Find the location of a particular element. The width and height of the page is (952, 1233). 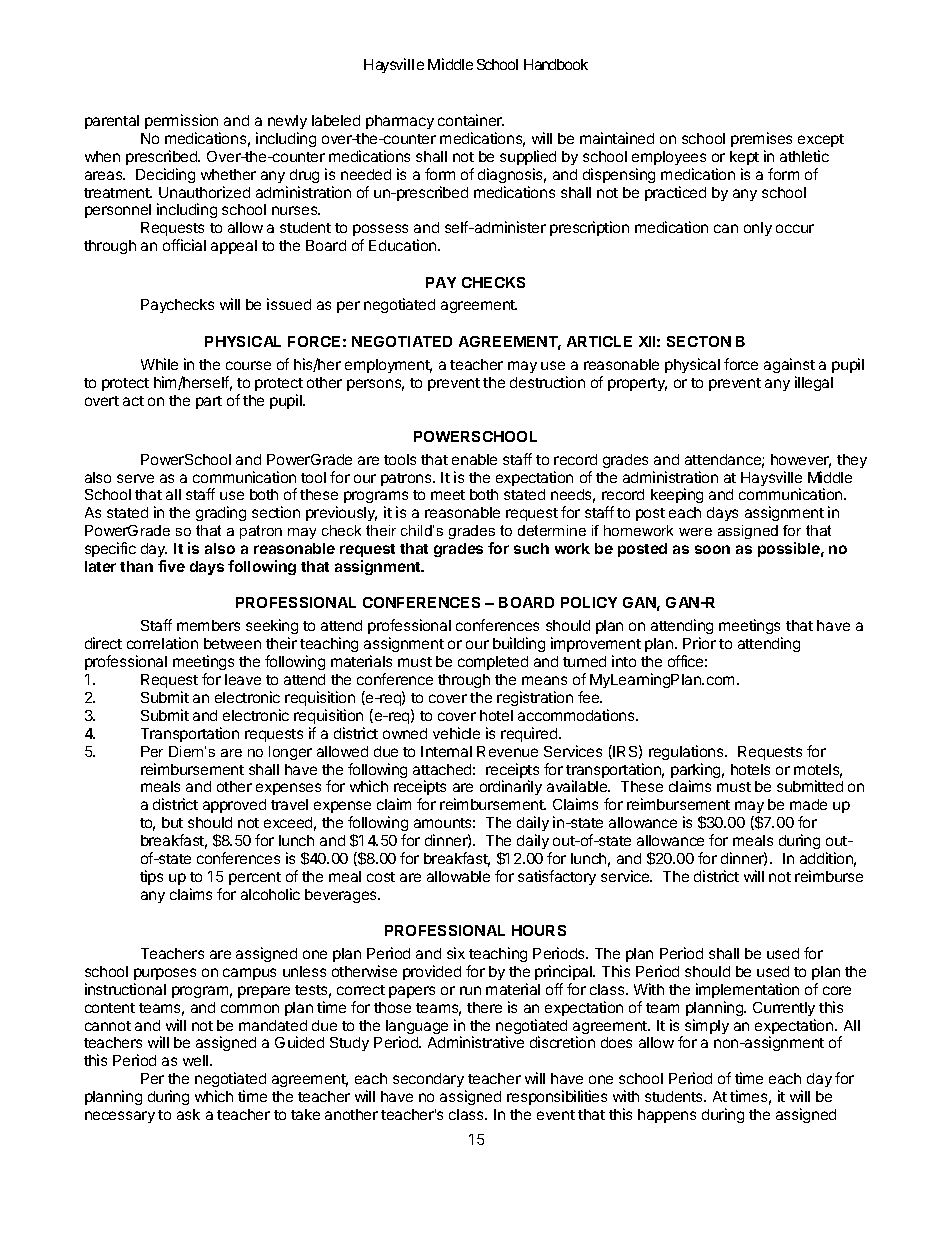

five is located at coordinates (171, 566).
